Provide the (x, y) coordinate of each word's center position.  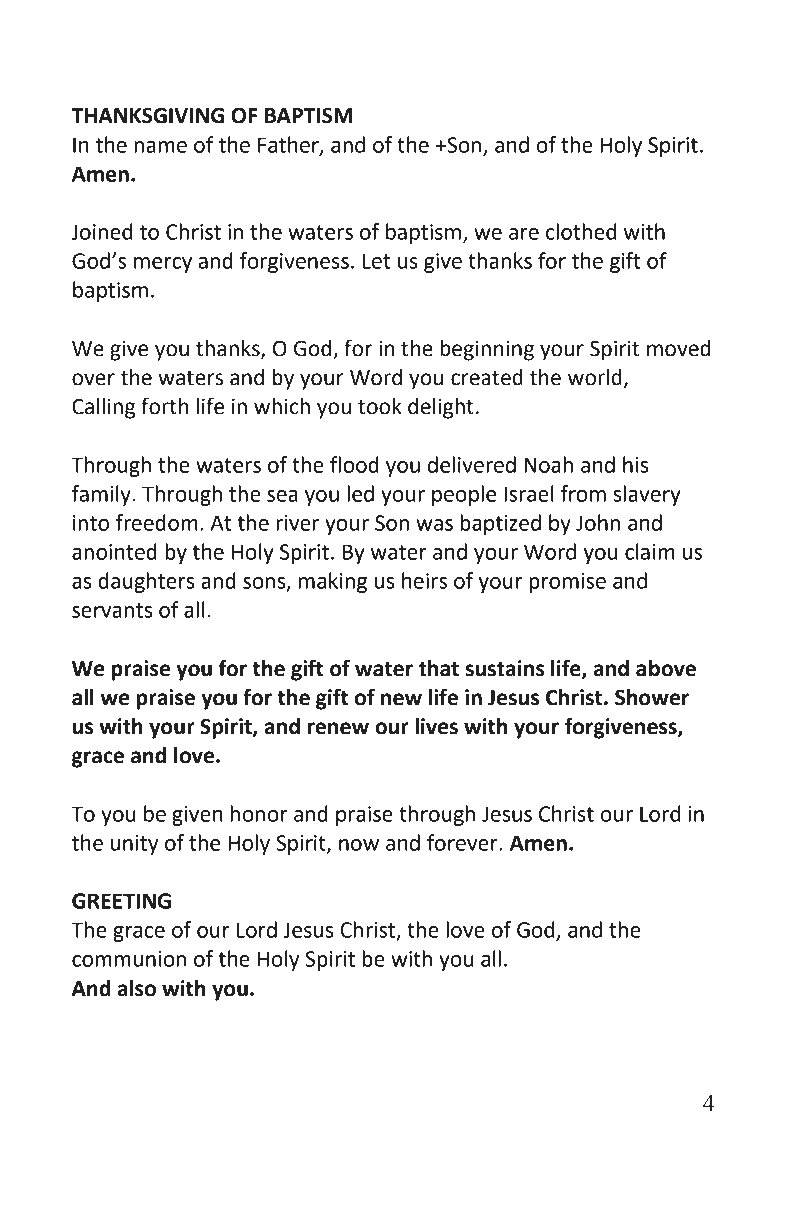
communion (129, 959)
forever (463, 842)
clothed (581, 231)
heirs (424, 580)
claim (649, 551)
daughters (146, 582)
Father (289, 145)
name (160, 147)
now (359, 845)
